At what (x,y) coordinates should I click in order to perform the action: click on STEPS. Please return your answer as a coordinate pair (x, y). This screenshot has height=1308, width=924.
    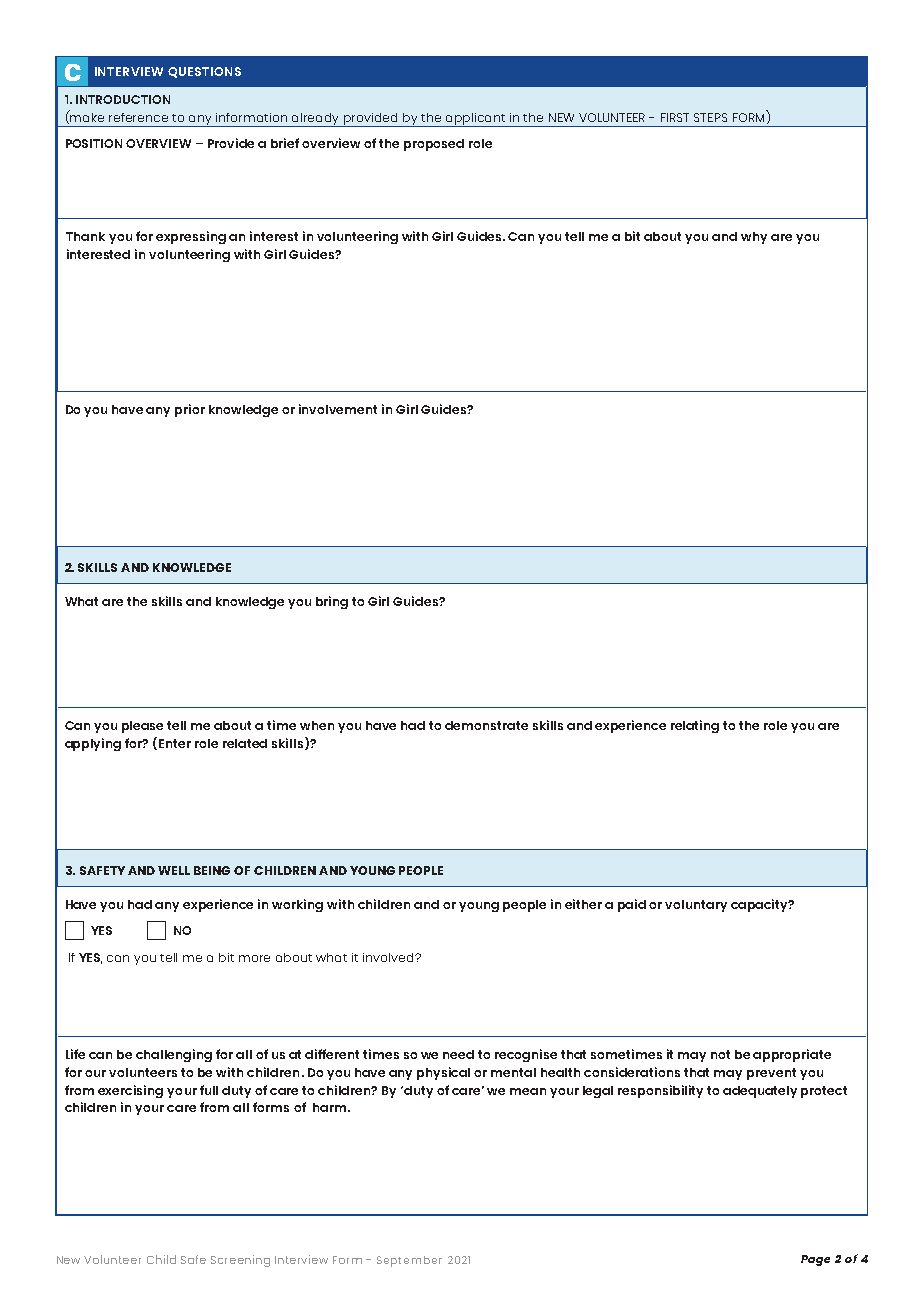
    Looking at the image, I should click on (710, 117).
